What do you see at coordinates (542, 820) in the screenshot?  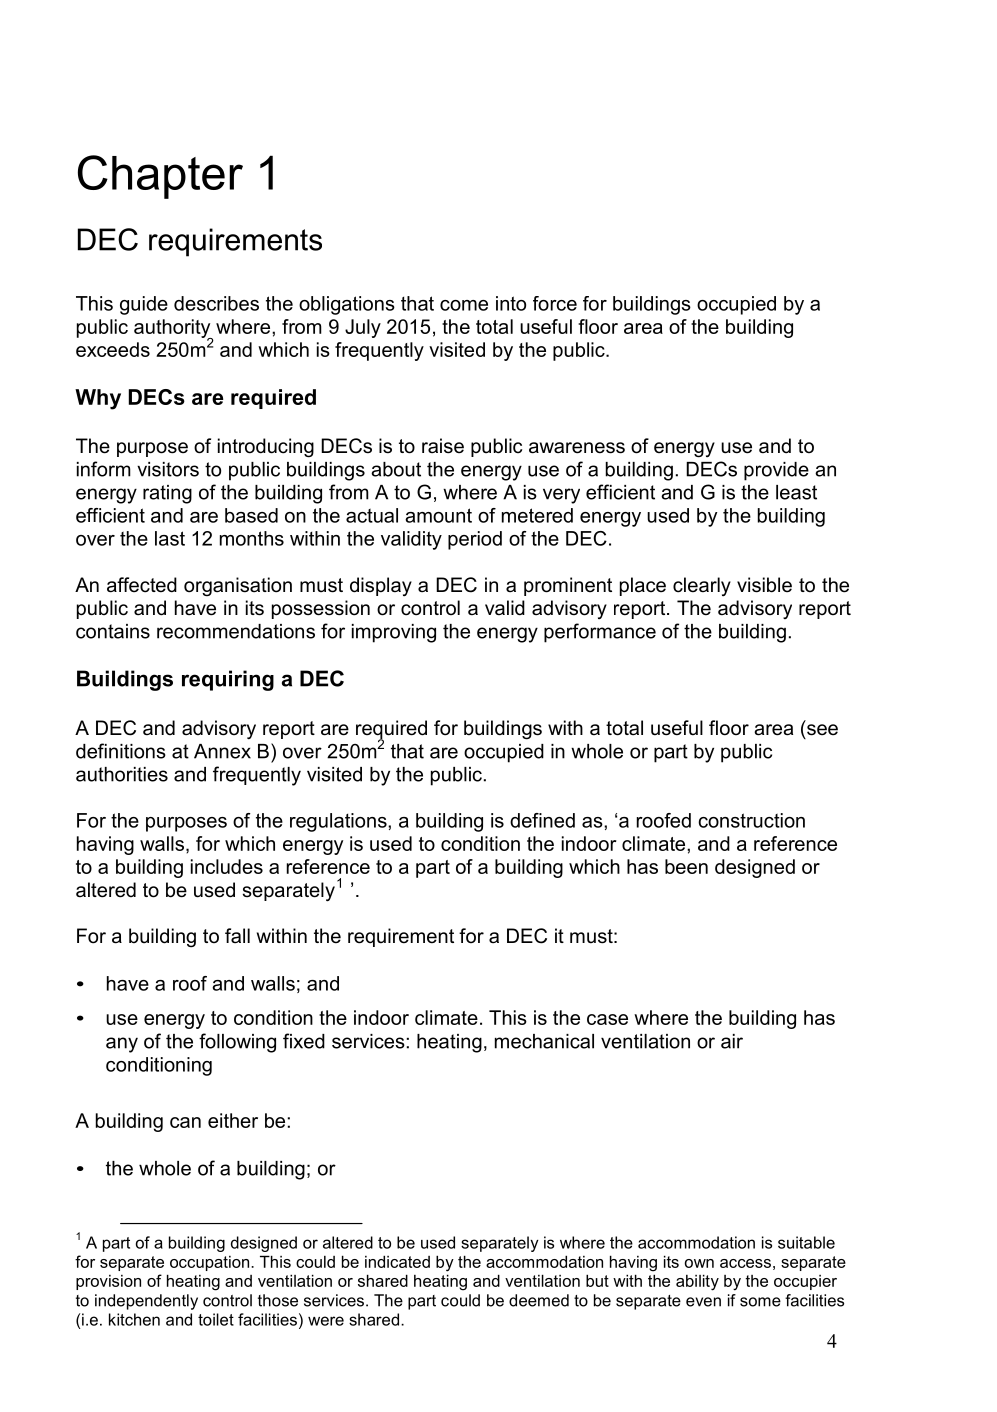 I see `defined` at bounding box center [542, 820].
